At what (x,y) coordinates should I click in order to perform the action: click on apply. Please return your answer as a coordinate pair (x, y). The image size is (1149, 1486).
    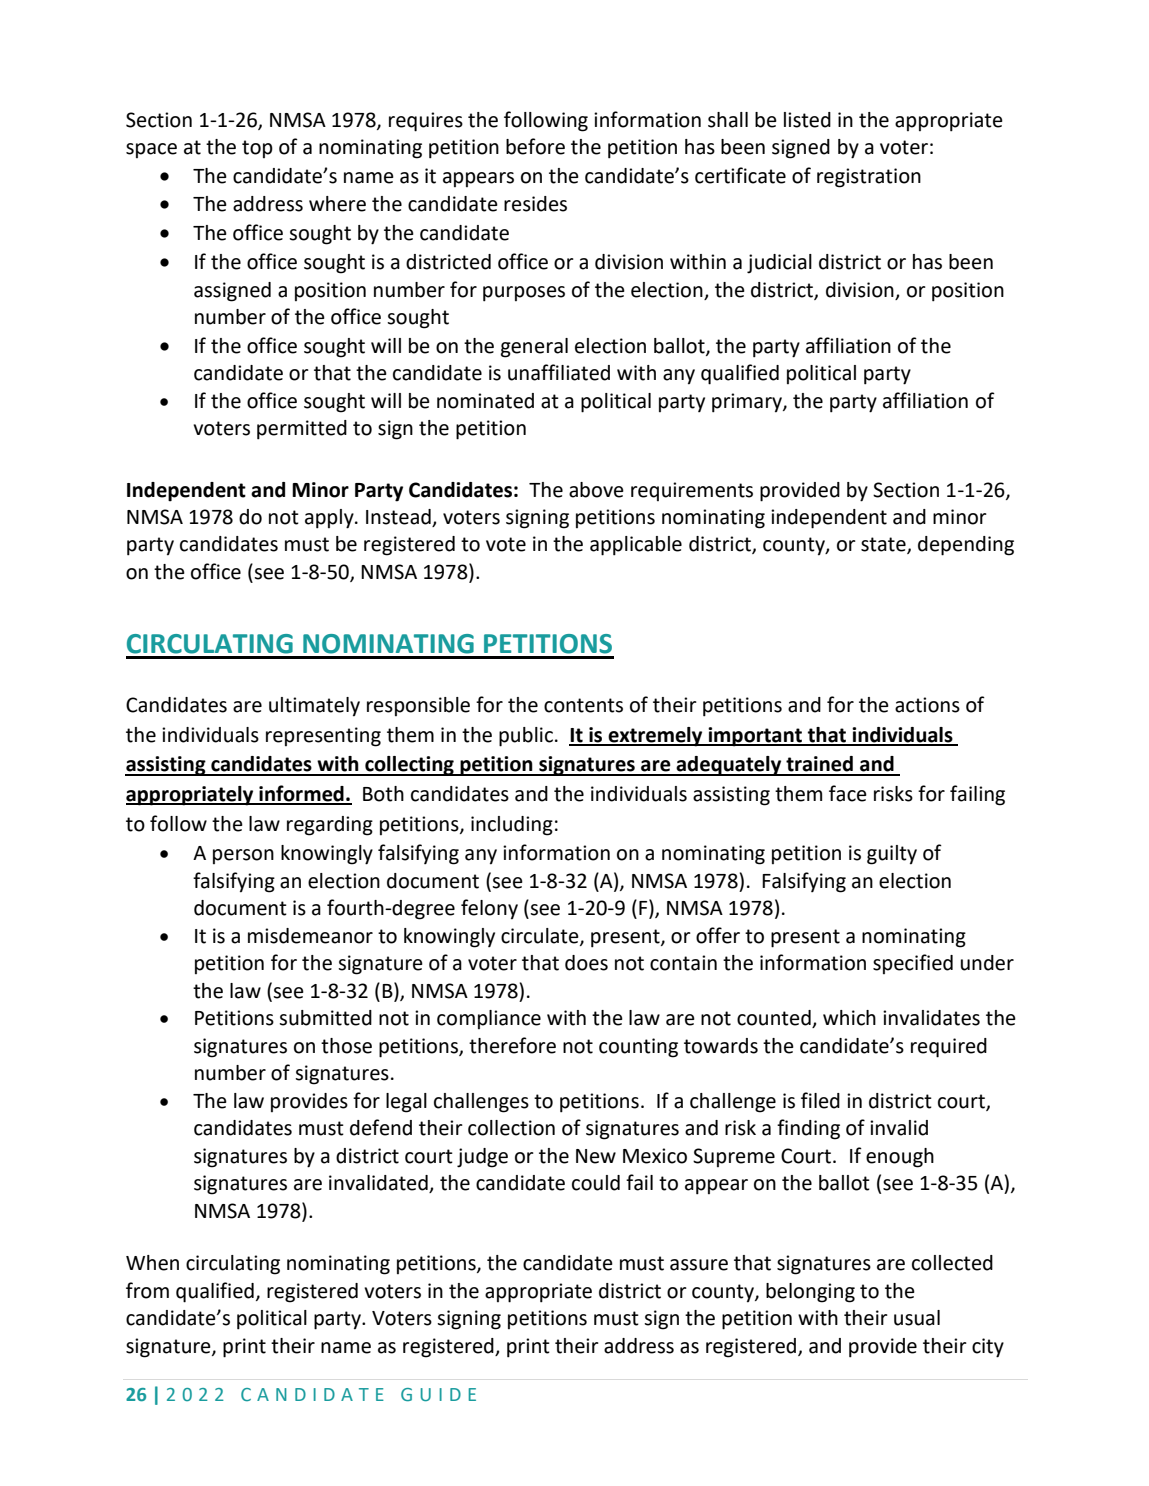
    Looking at the image, I should click on (330, 519).
